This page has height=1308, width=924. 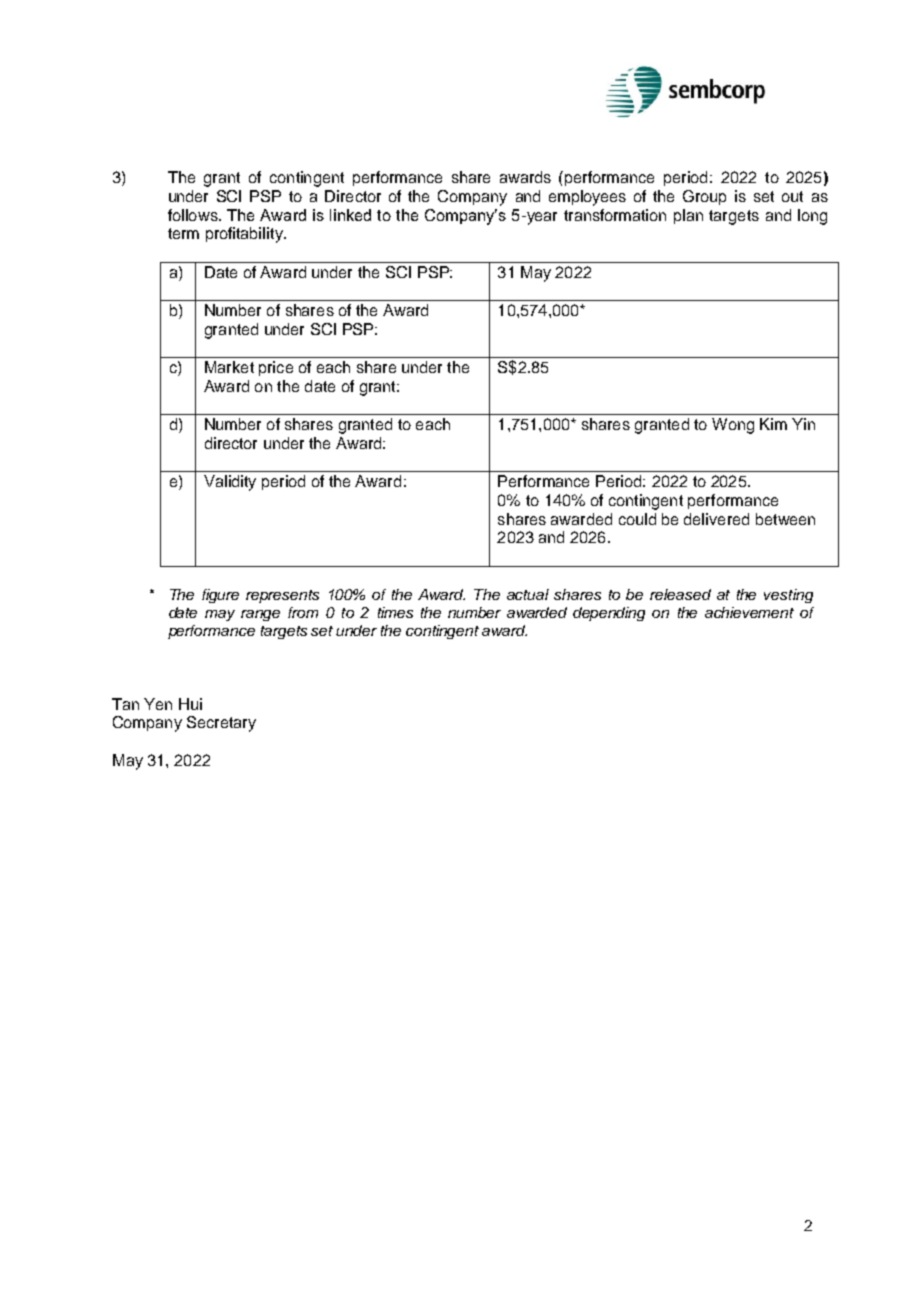 I want to click on Wong, so click(x=733, y=426).
